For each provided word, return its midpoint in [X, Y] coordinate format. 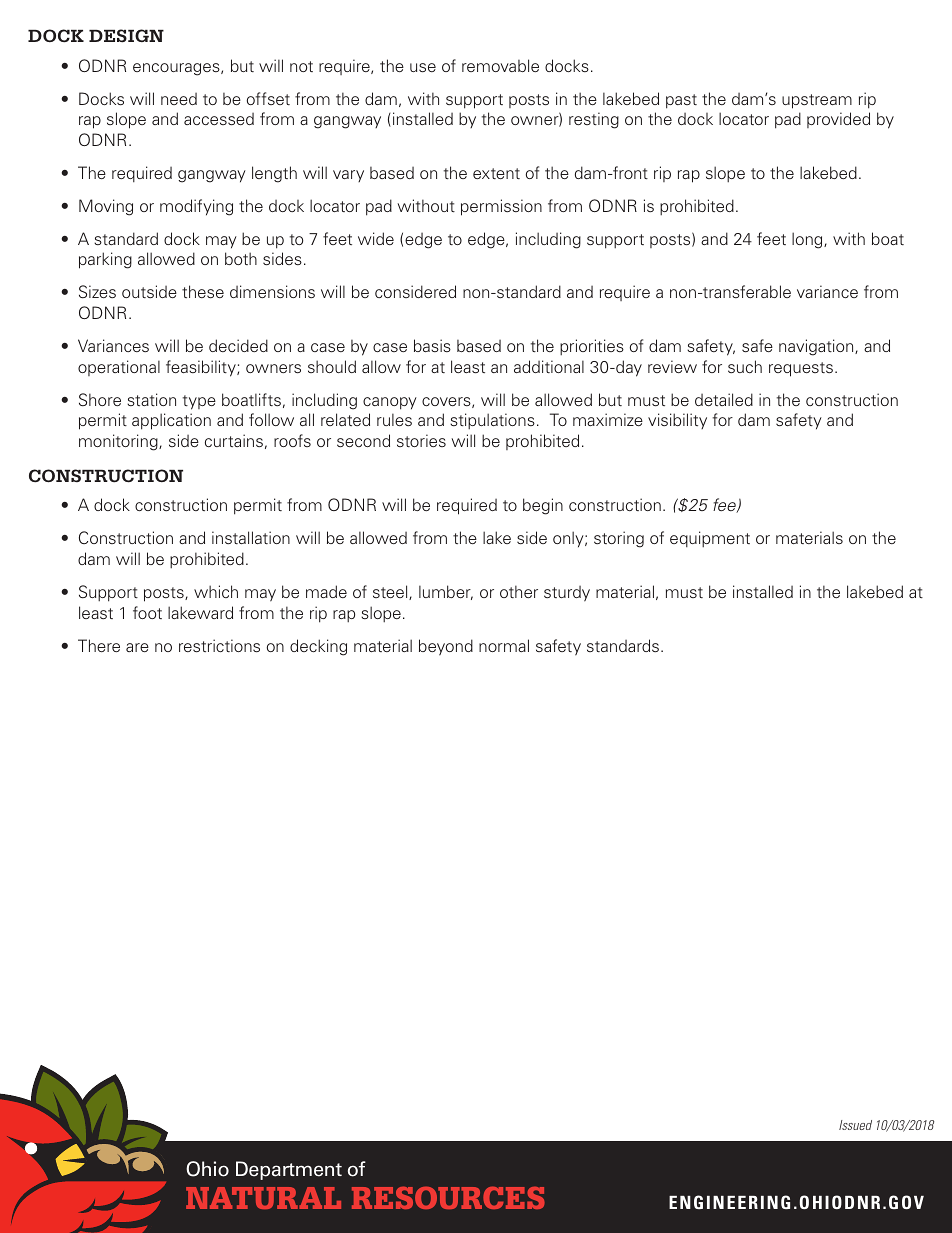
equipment [710, 539]
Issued [855, 1125]
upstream [817, 101]
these [203, 292]
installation [251, 537]
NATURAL [263, 1198]
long [808, 240]
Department [289, 1170]
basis [432, 345]
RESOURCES [448, 1198]
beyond [446, 647]
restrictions [219, 646]
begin [543, 506]
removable [500, 65]
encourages [177, 69]
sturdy [567, 594]
